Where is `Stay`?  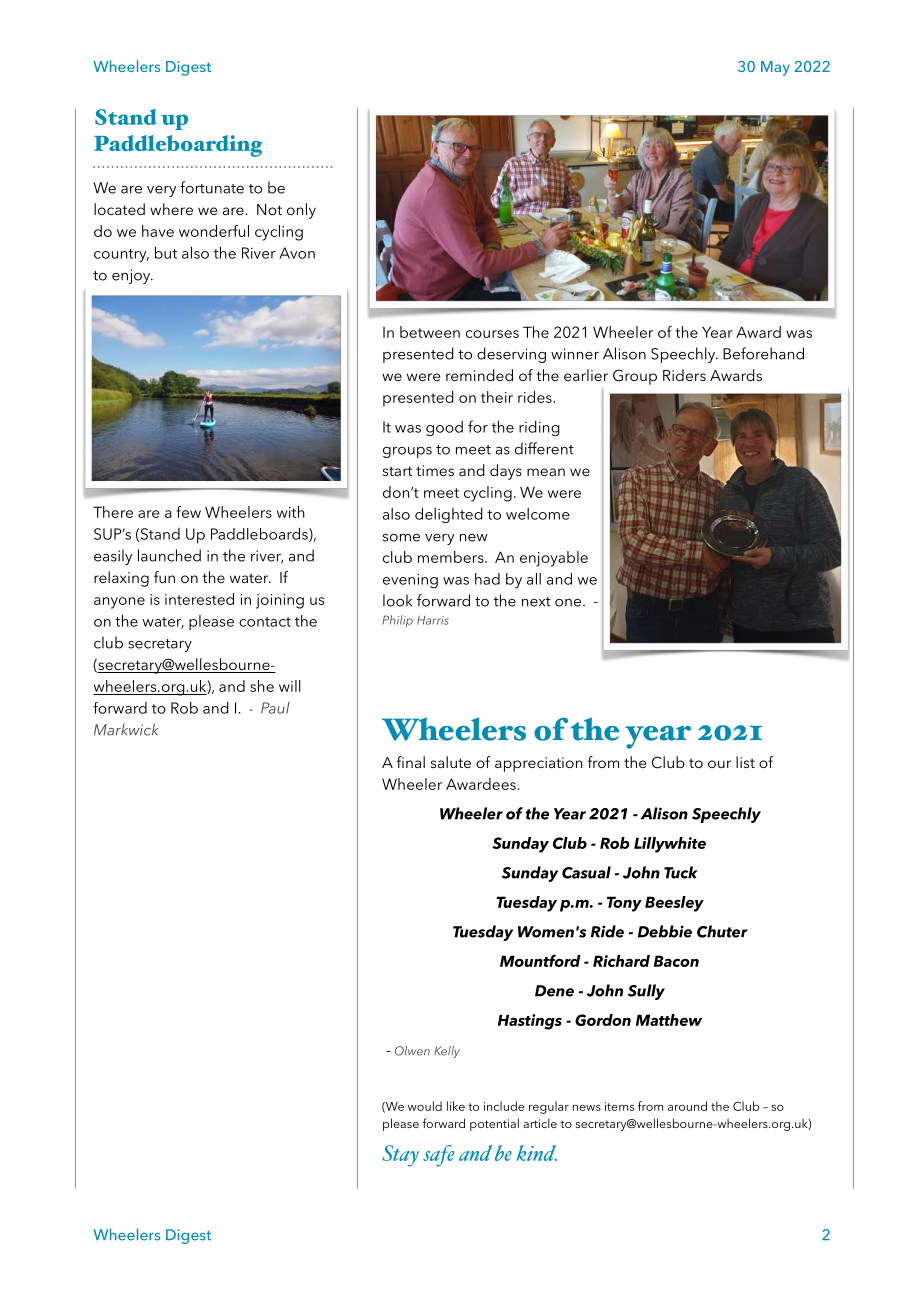
Stay is located at coordinates (400, 1156).
